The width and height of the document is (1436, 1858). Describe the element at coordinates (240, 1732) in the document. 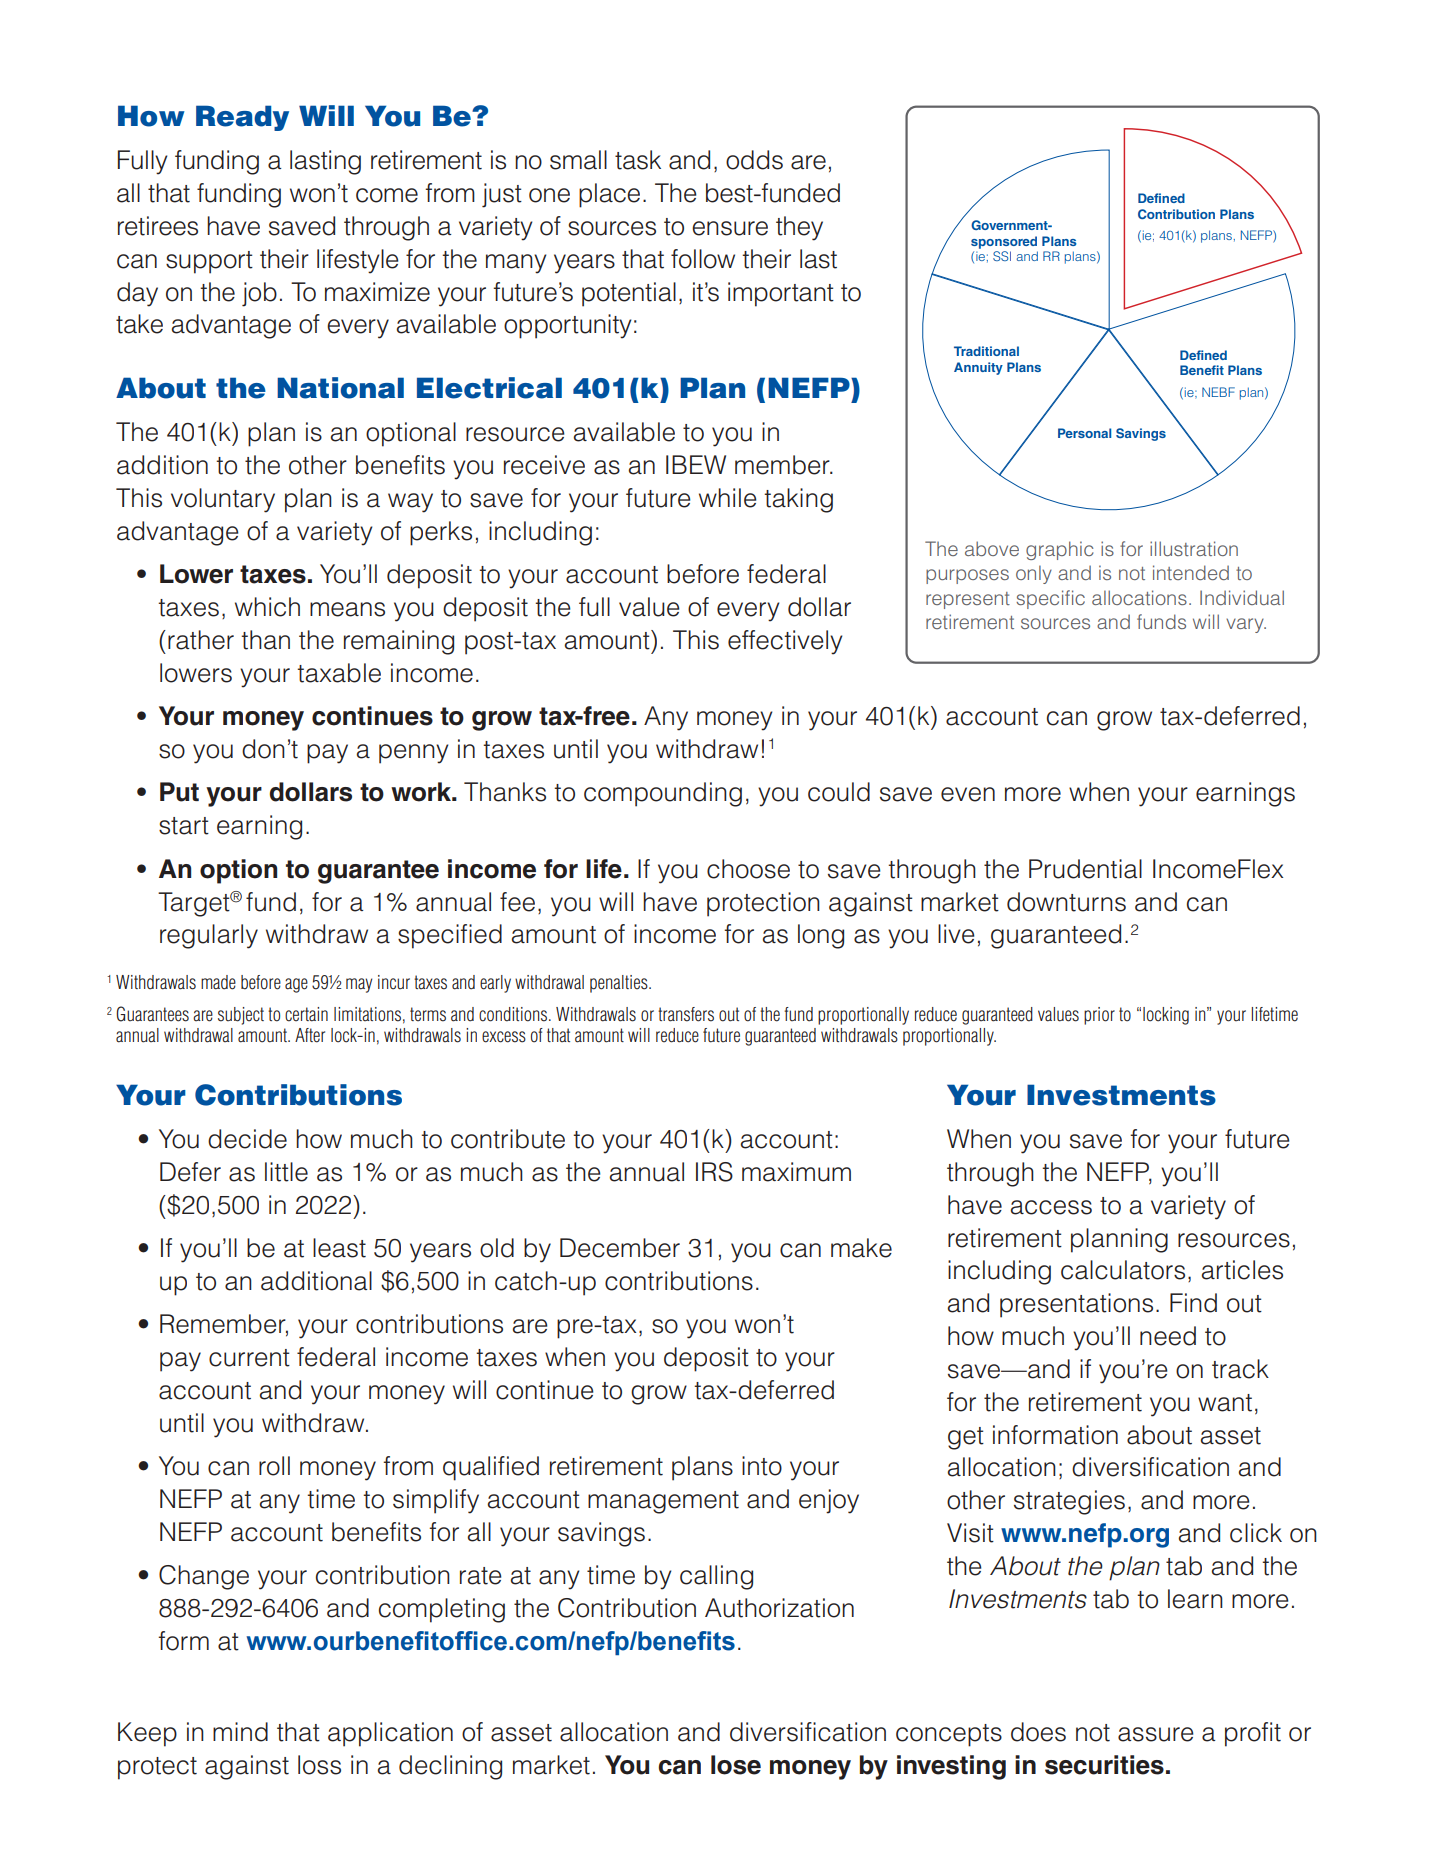

I see `mind` at that location.
